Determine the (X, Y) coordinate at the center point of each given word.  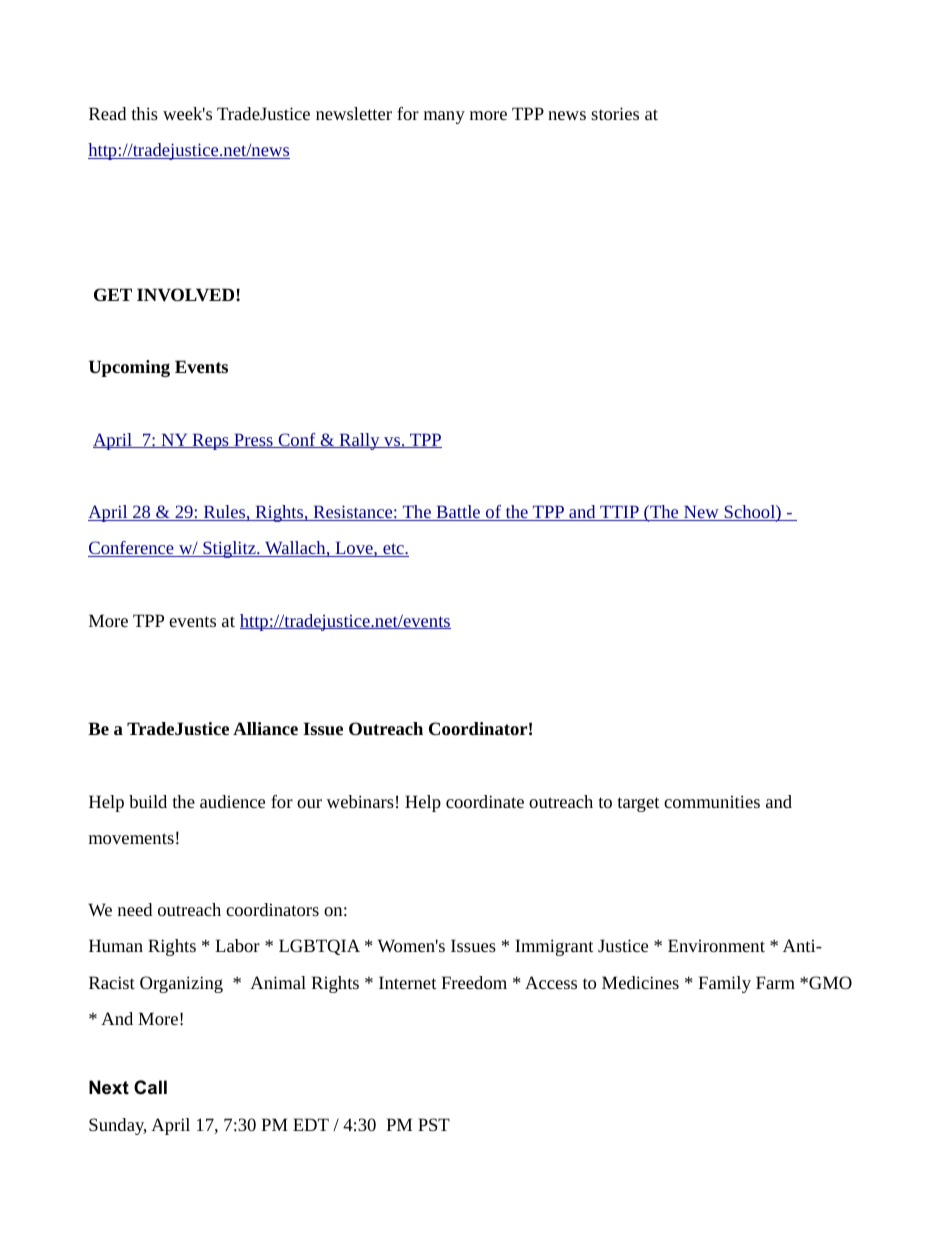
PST (434, 1124)
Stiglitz (229, 549)
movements (131, 838)
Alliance (265, 728)
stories (615, 113)
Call (150, 1087)
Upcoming (129, 368)
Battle (458, 513)
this (145, 113)
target (639, 804)
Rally (359, 441)
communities (712, 801)
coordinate (485, 801)
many (444, 117)
